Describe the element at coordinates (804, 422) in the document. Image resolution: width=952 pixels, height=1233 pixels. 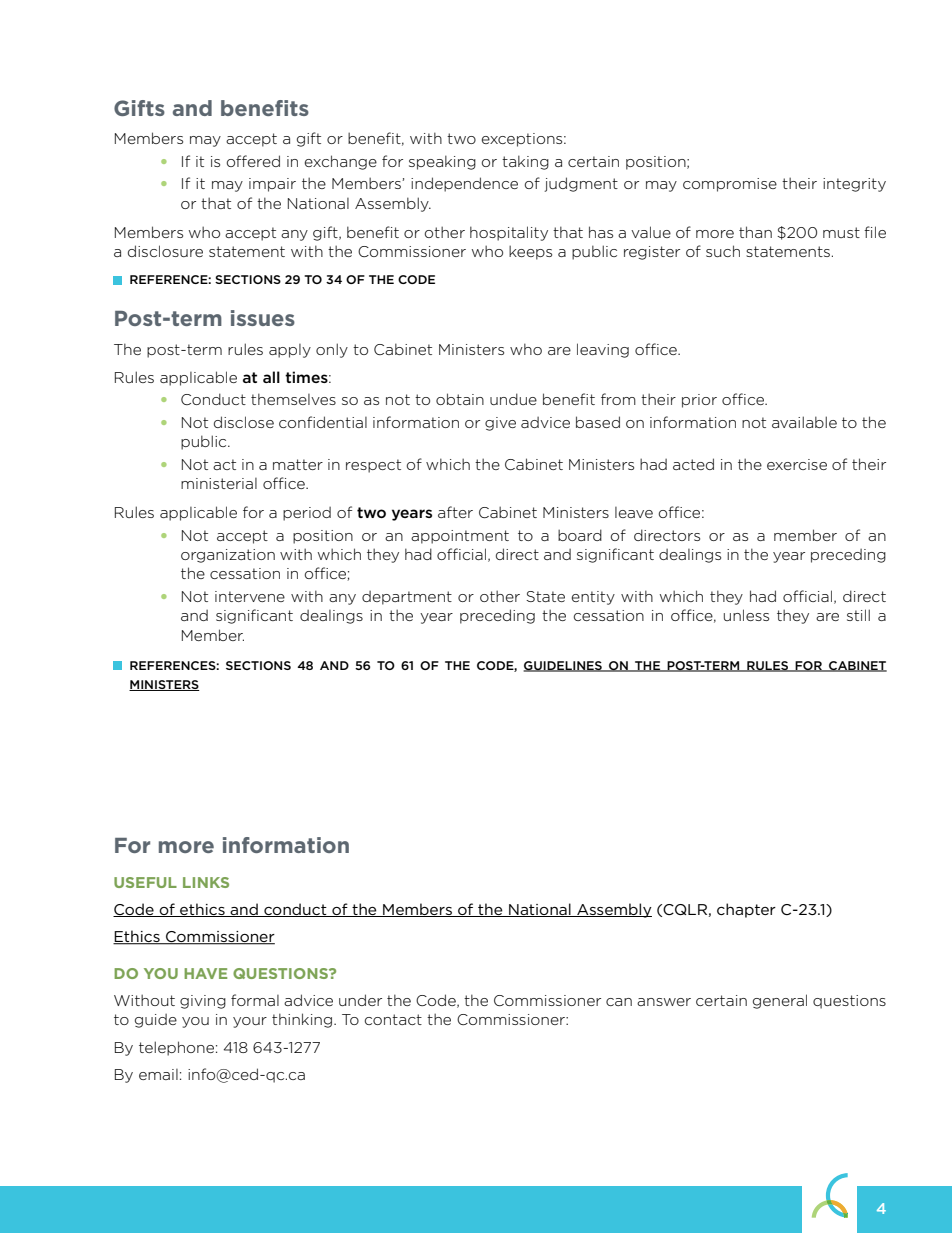
I see `available` at that location.
